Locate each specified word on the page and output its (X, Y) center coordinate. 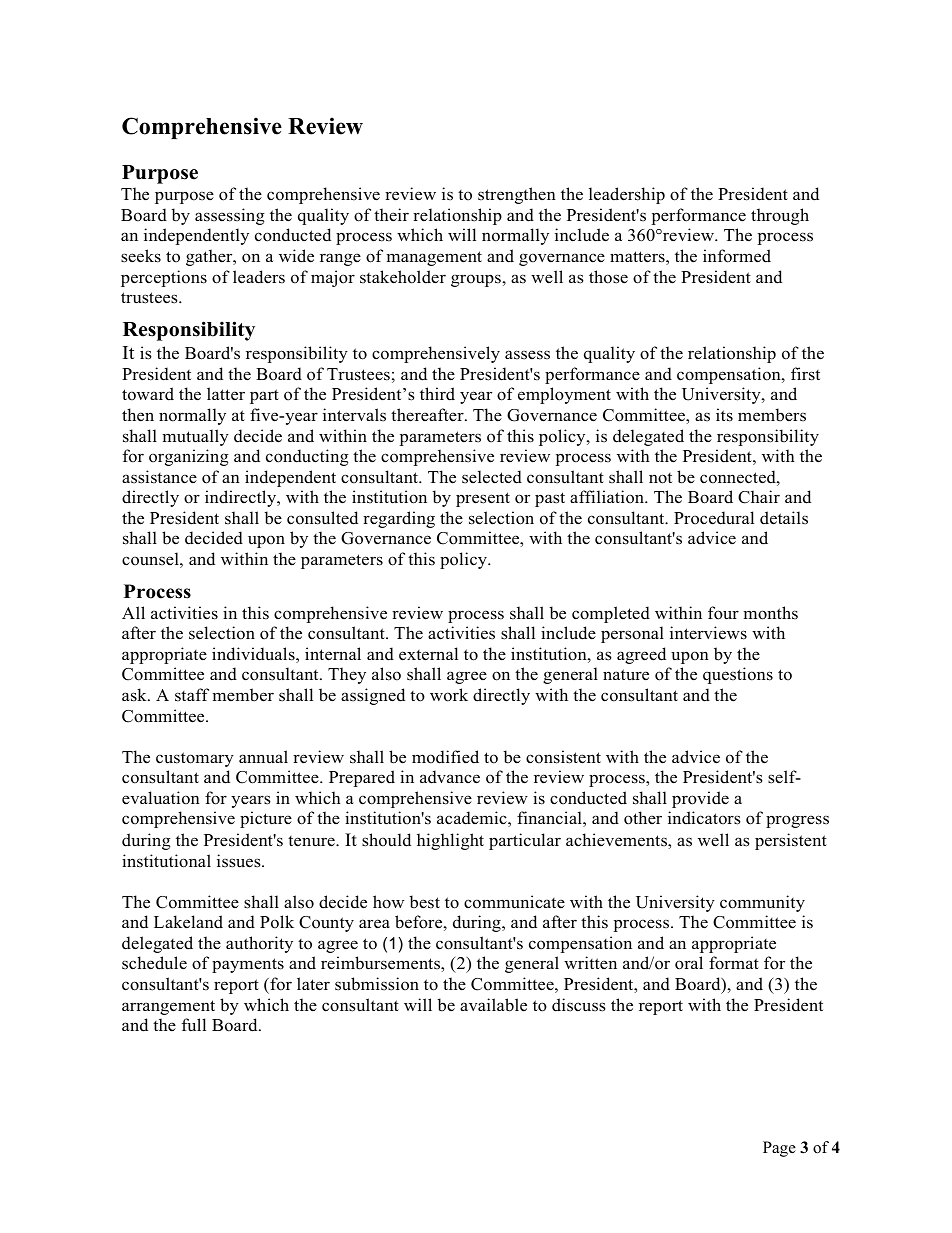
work (449, 695)
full (194, 1025)
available (493, 1005)
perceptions (164, 278)
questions (738, 675)
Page (779, 1149)
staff (192, 695)
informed (737, 256)
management (434, 258)
